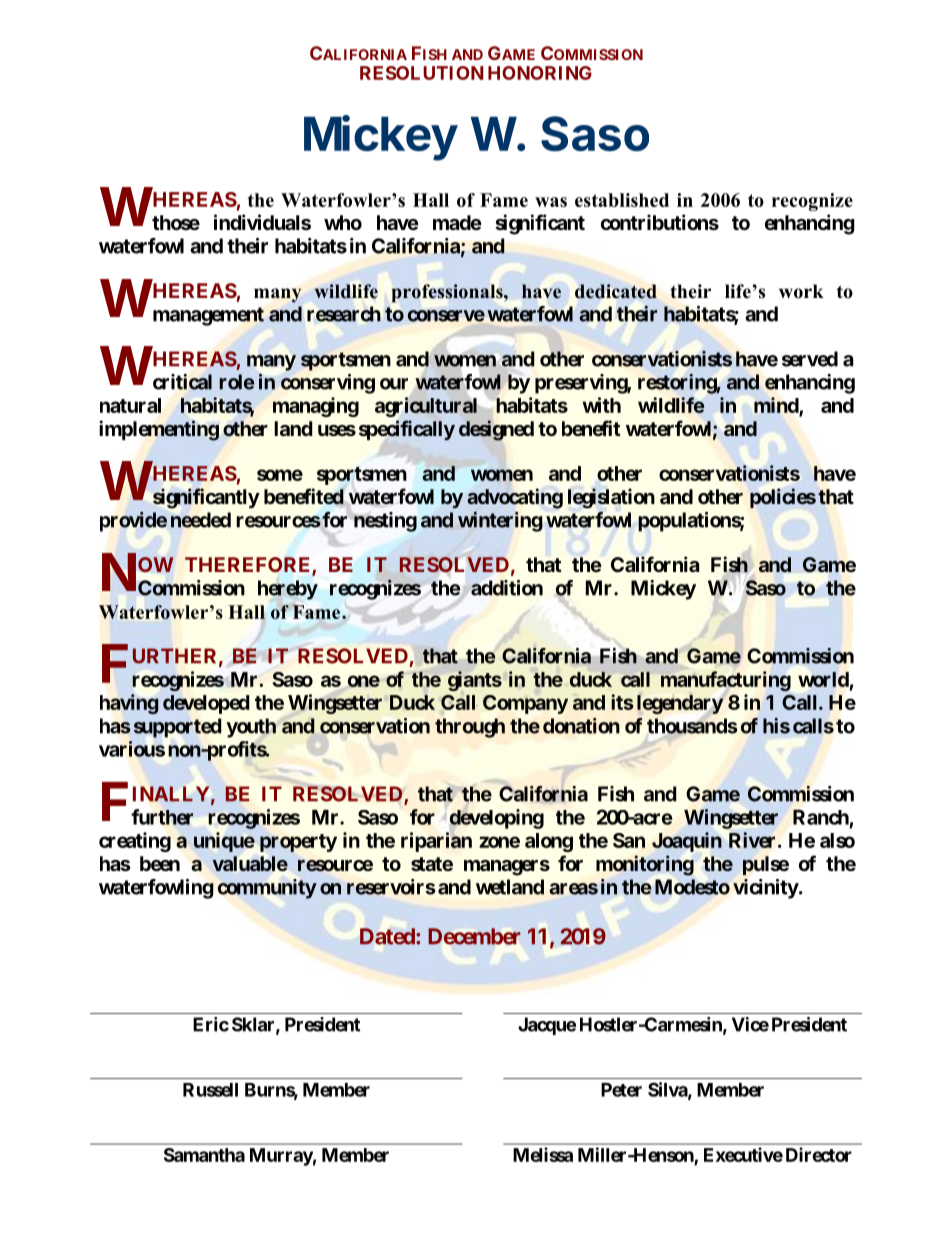 The height and width of the screenshot is (1233, 952). What do you see at coordinates (249, 566) in the screenshot?
I see `THEREFORE` at bounding box center [249, 566].
